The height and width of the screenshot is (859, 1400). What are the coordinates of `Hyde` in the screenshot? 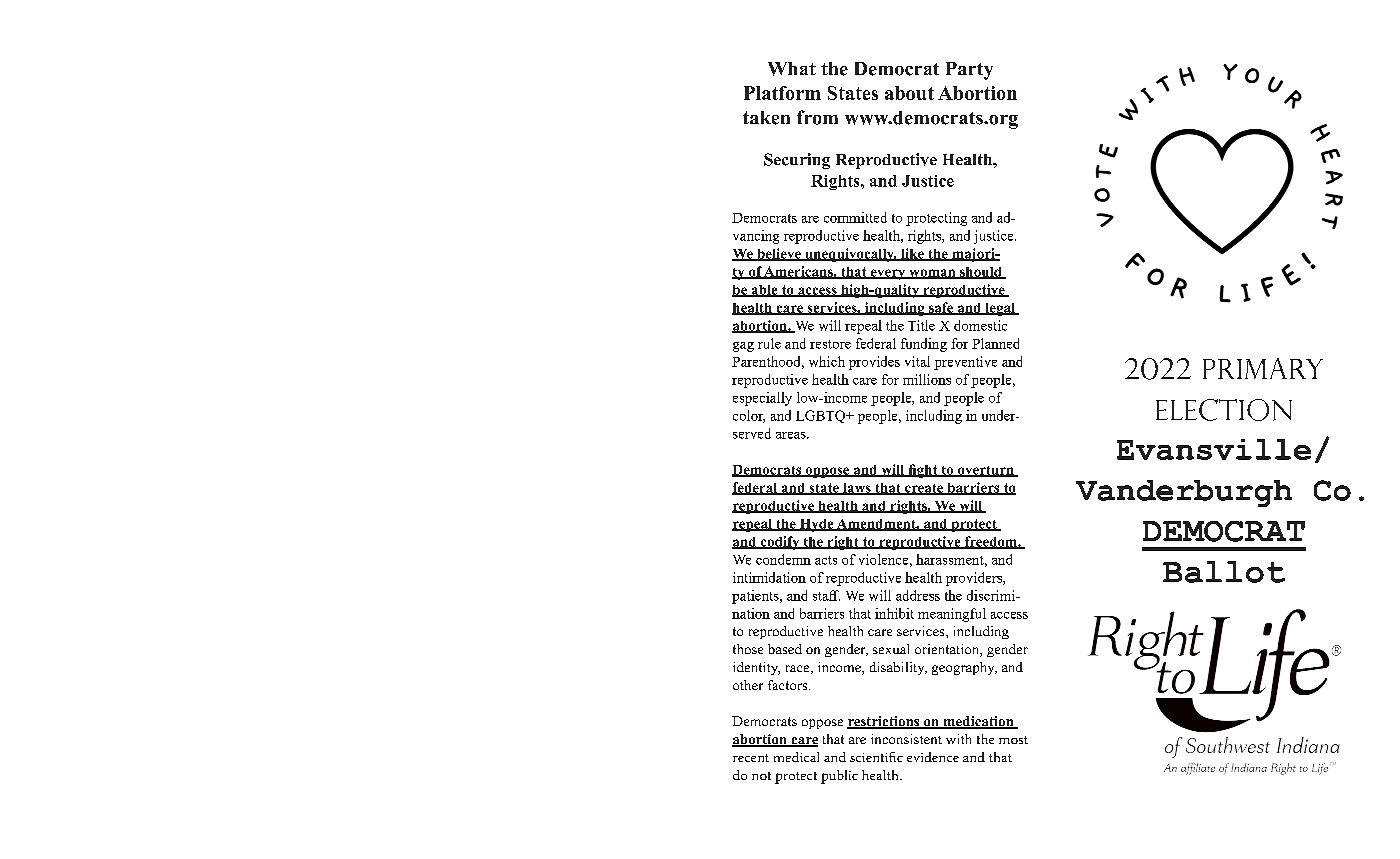 It's located at (816, 525).
